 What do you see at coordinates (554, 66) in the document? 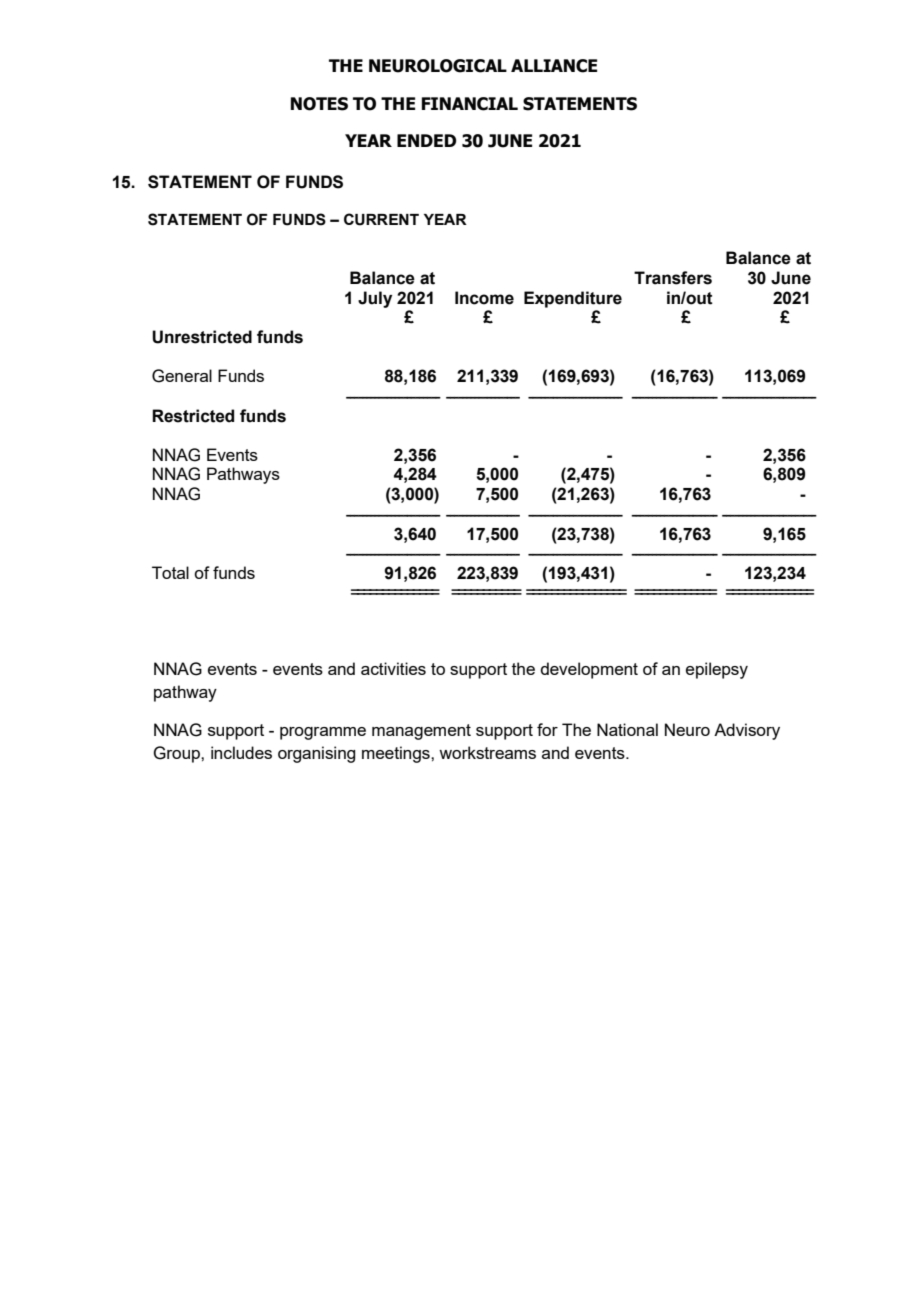
I see `ALLIANCE` at bounding box center [554, 66].
